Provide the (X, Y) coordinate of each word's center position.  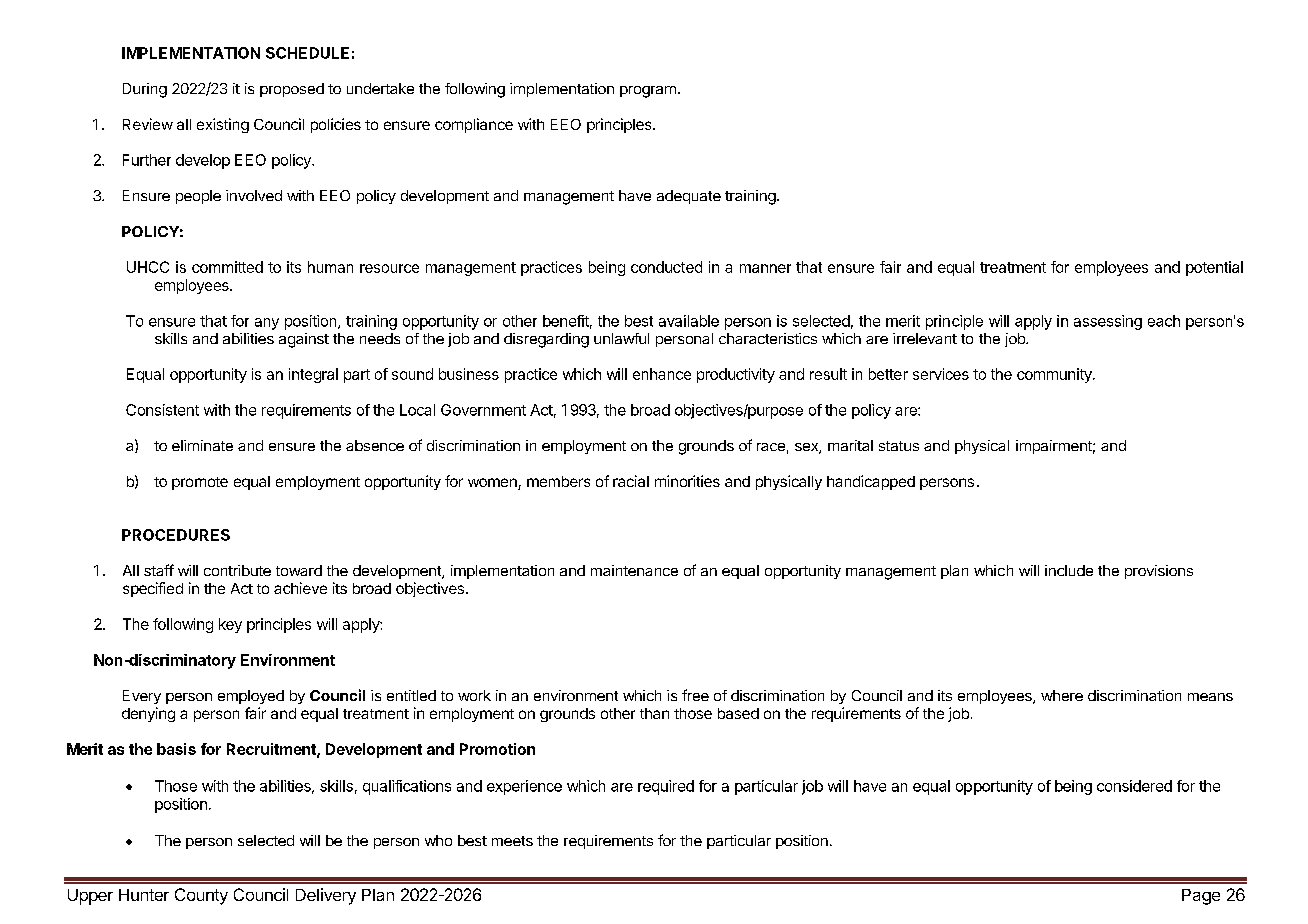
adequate (689, 197)
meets (512, 841)
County (201, 896)
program (648, 92)
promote (200, 483)
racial (631, 481)
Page (1201, 897)
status (899, 446)
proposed (292, 90)
